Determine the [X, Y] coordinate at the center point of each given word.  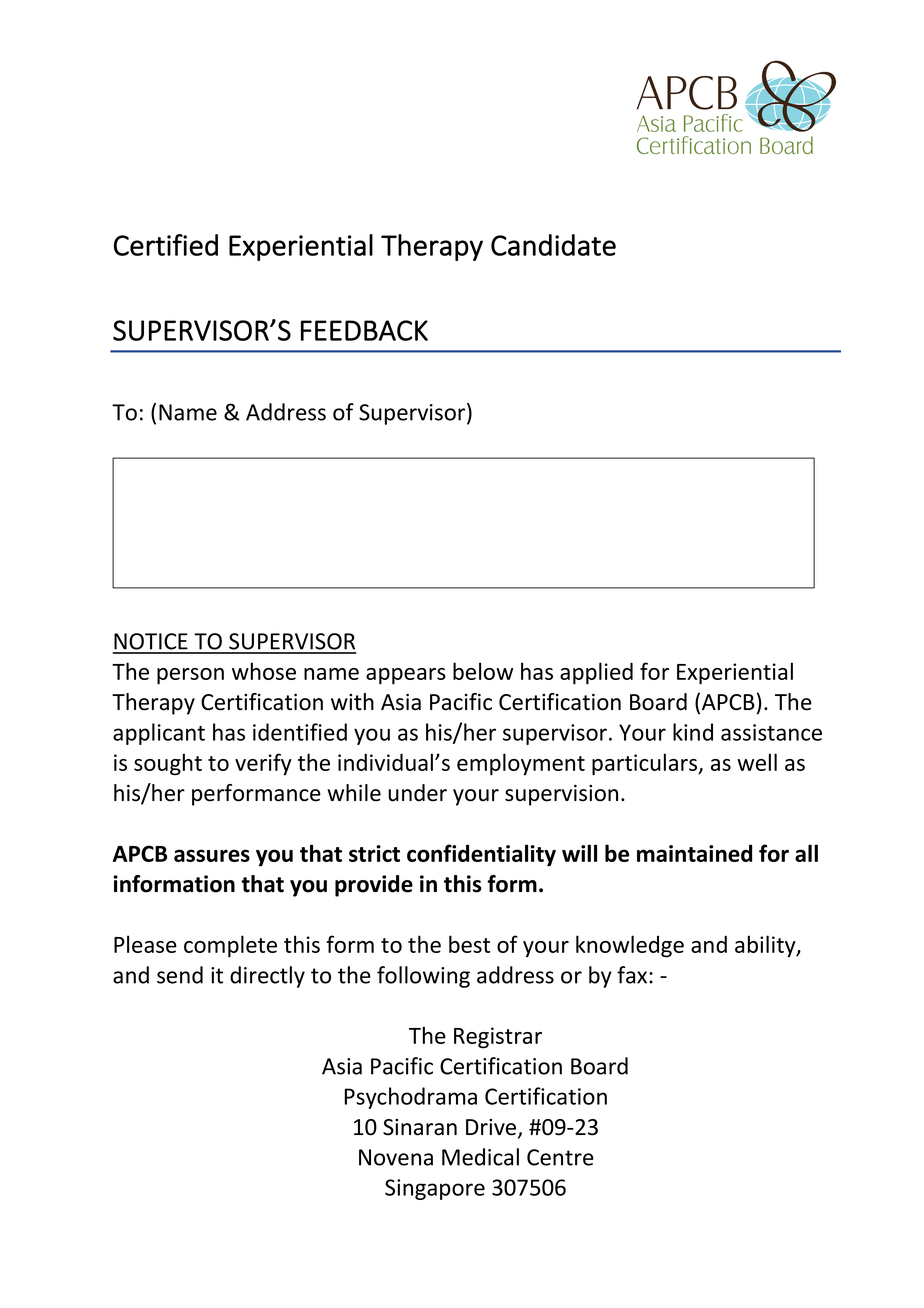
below [483, 671]
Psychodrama [411, 1098]
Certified [166, 245]
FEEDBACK [364, 330]
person [190, 676]
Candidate [553, 245]
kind [693, 732]
